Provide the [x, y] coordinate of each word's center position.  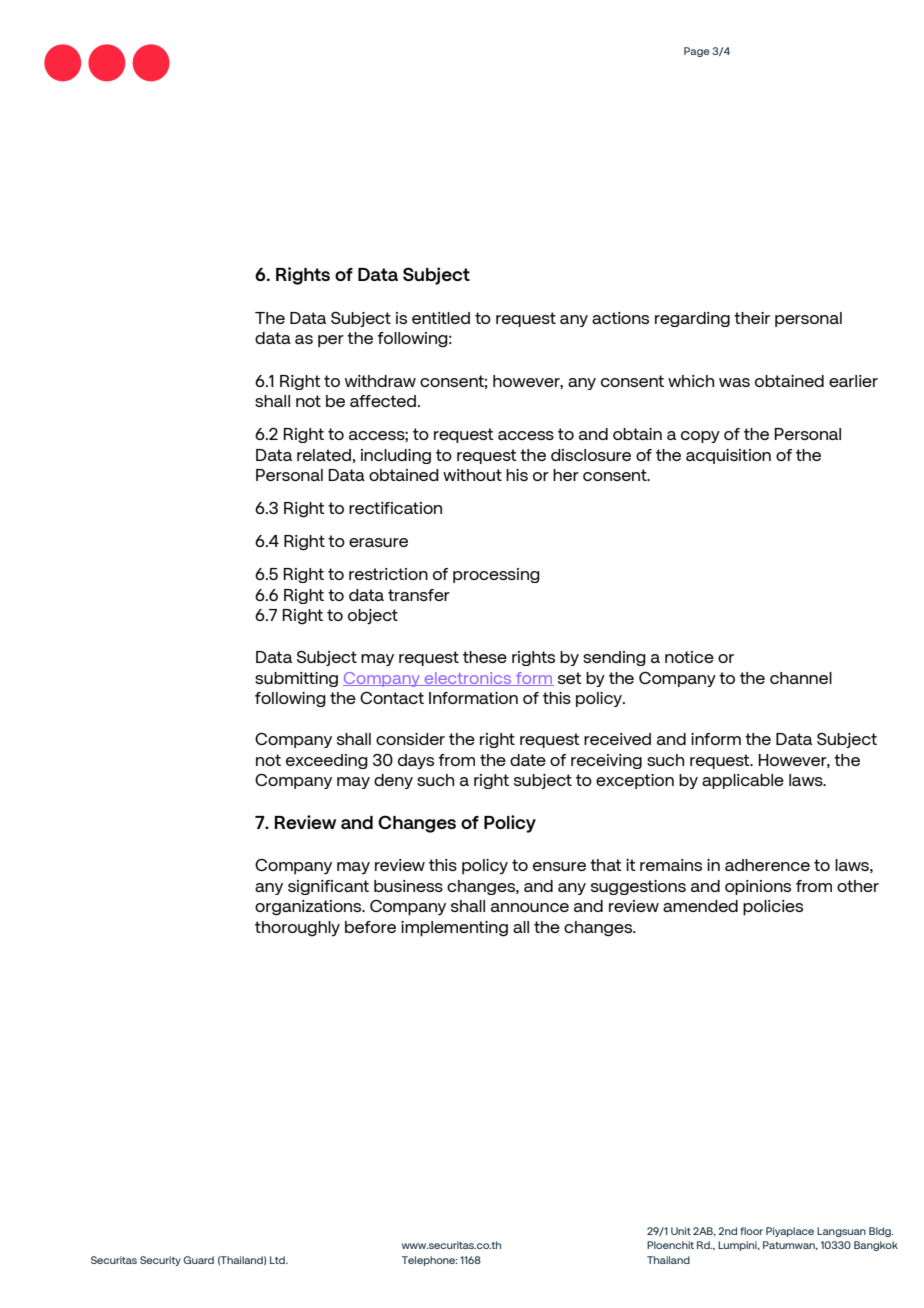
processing [496, 575]
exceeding [327, 761]
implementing [454, 929]
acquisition [728, 456]
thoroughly [297, 929]
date [528, 760]
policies [773, 908]
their [752, 318]
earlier [853, 381]
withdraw [380, 381]
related [324, 455]
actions [620, 318]
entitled [441, 318]
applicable [743, 781]
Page [697, 52]
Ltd [278, 1260]
